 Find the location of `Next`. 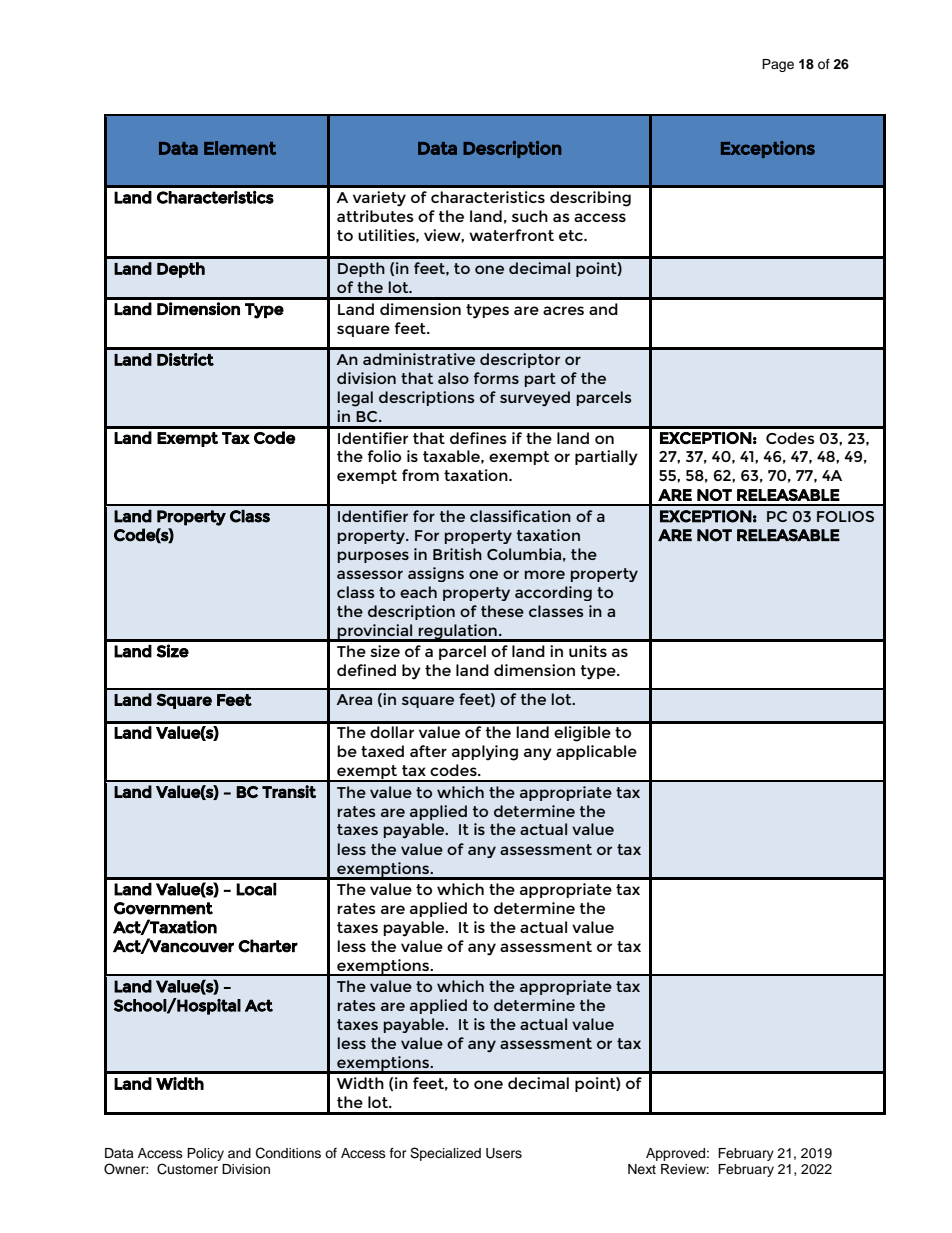

Next is located at coordinates (642, 1169).
